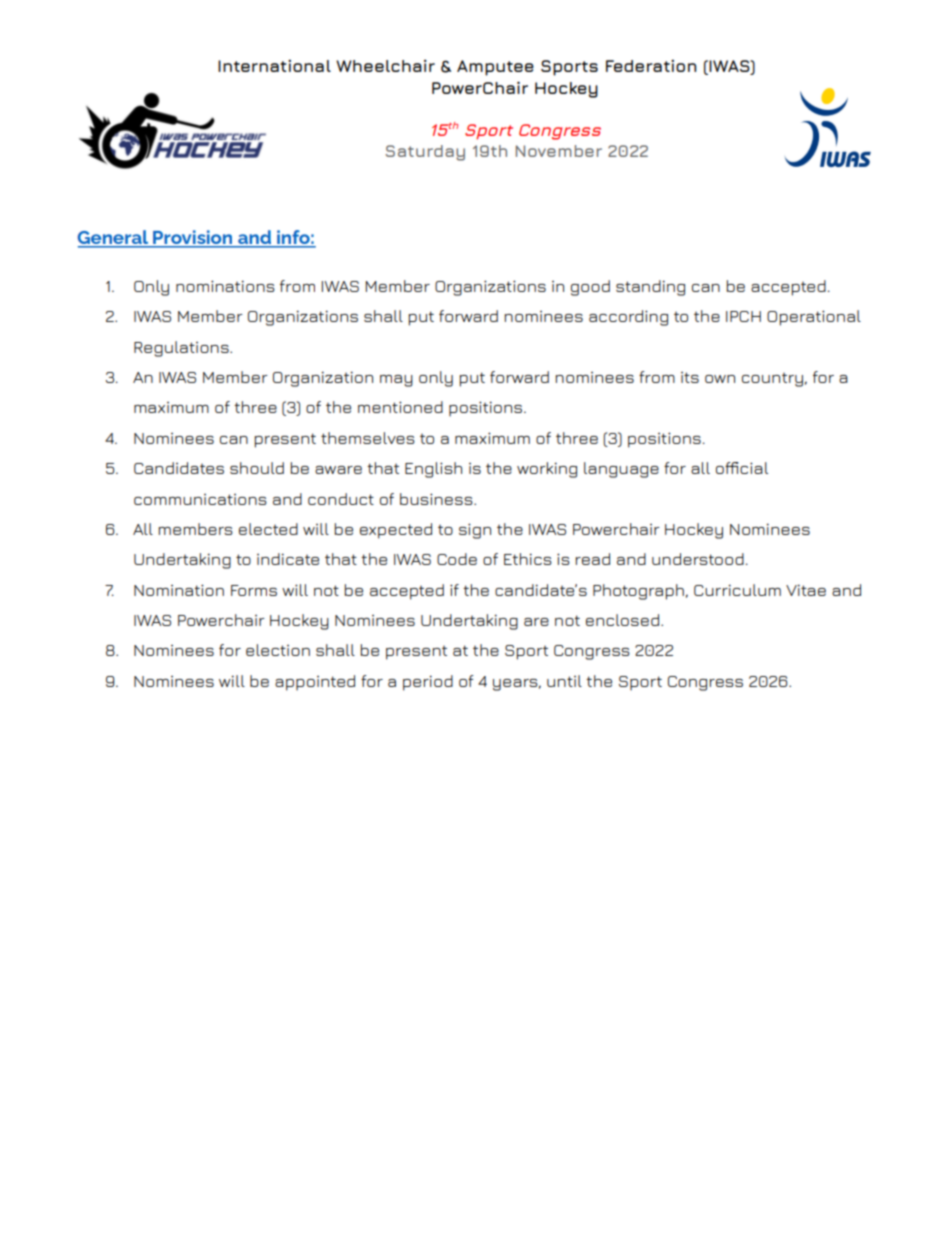  I want to click on Federation, so click(651, 66).
